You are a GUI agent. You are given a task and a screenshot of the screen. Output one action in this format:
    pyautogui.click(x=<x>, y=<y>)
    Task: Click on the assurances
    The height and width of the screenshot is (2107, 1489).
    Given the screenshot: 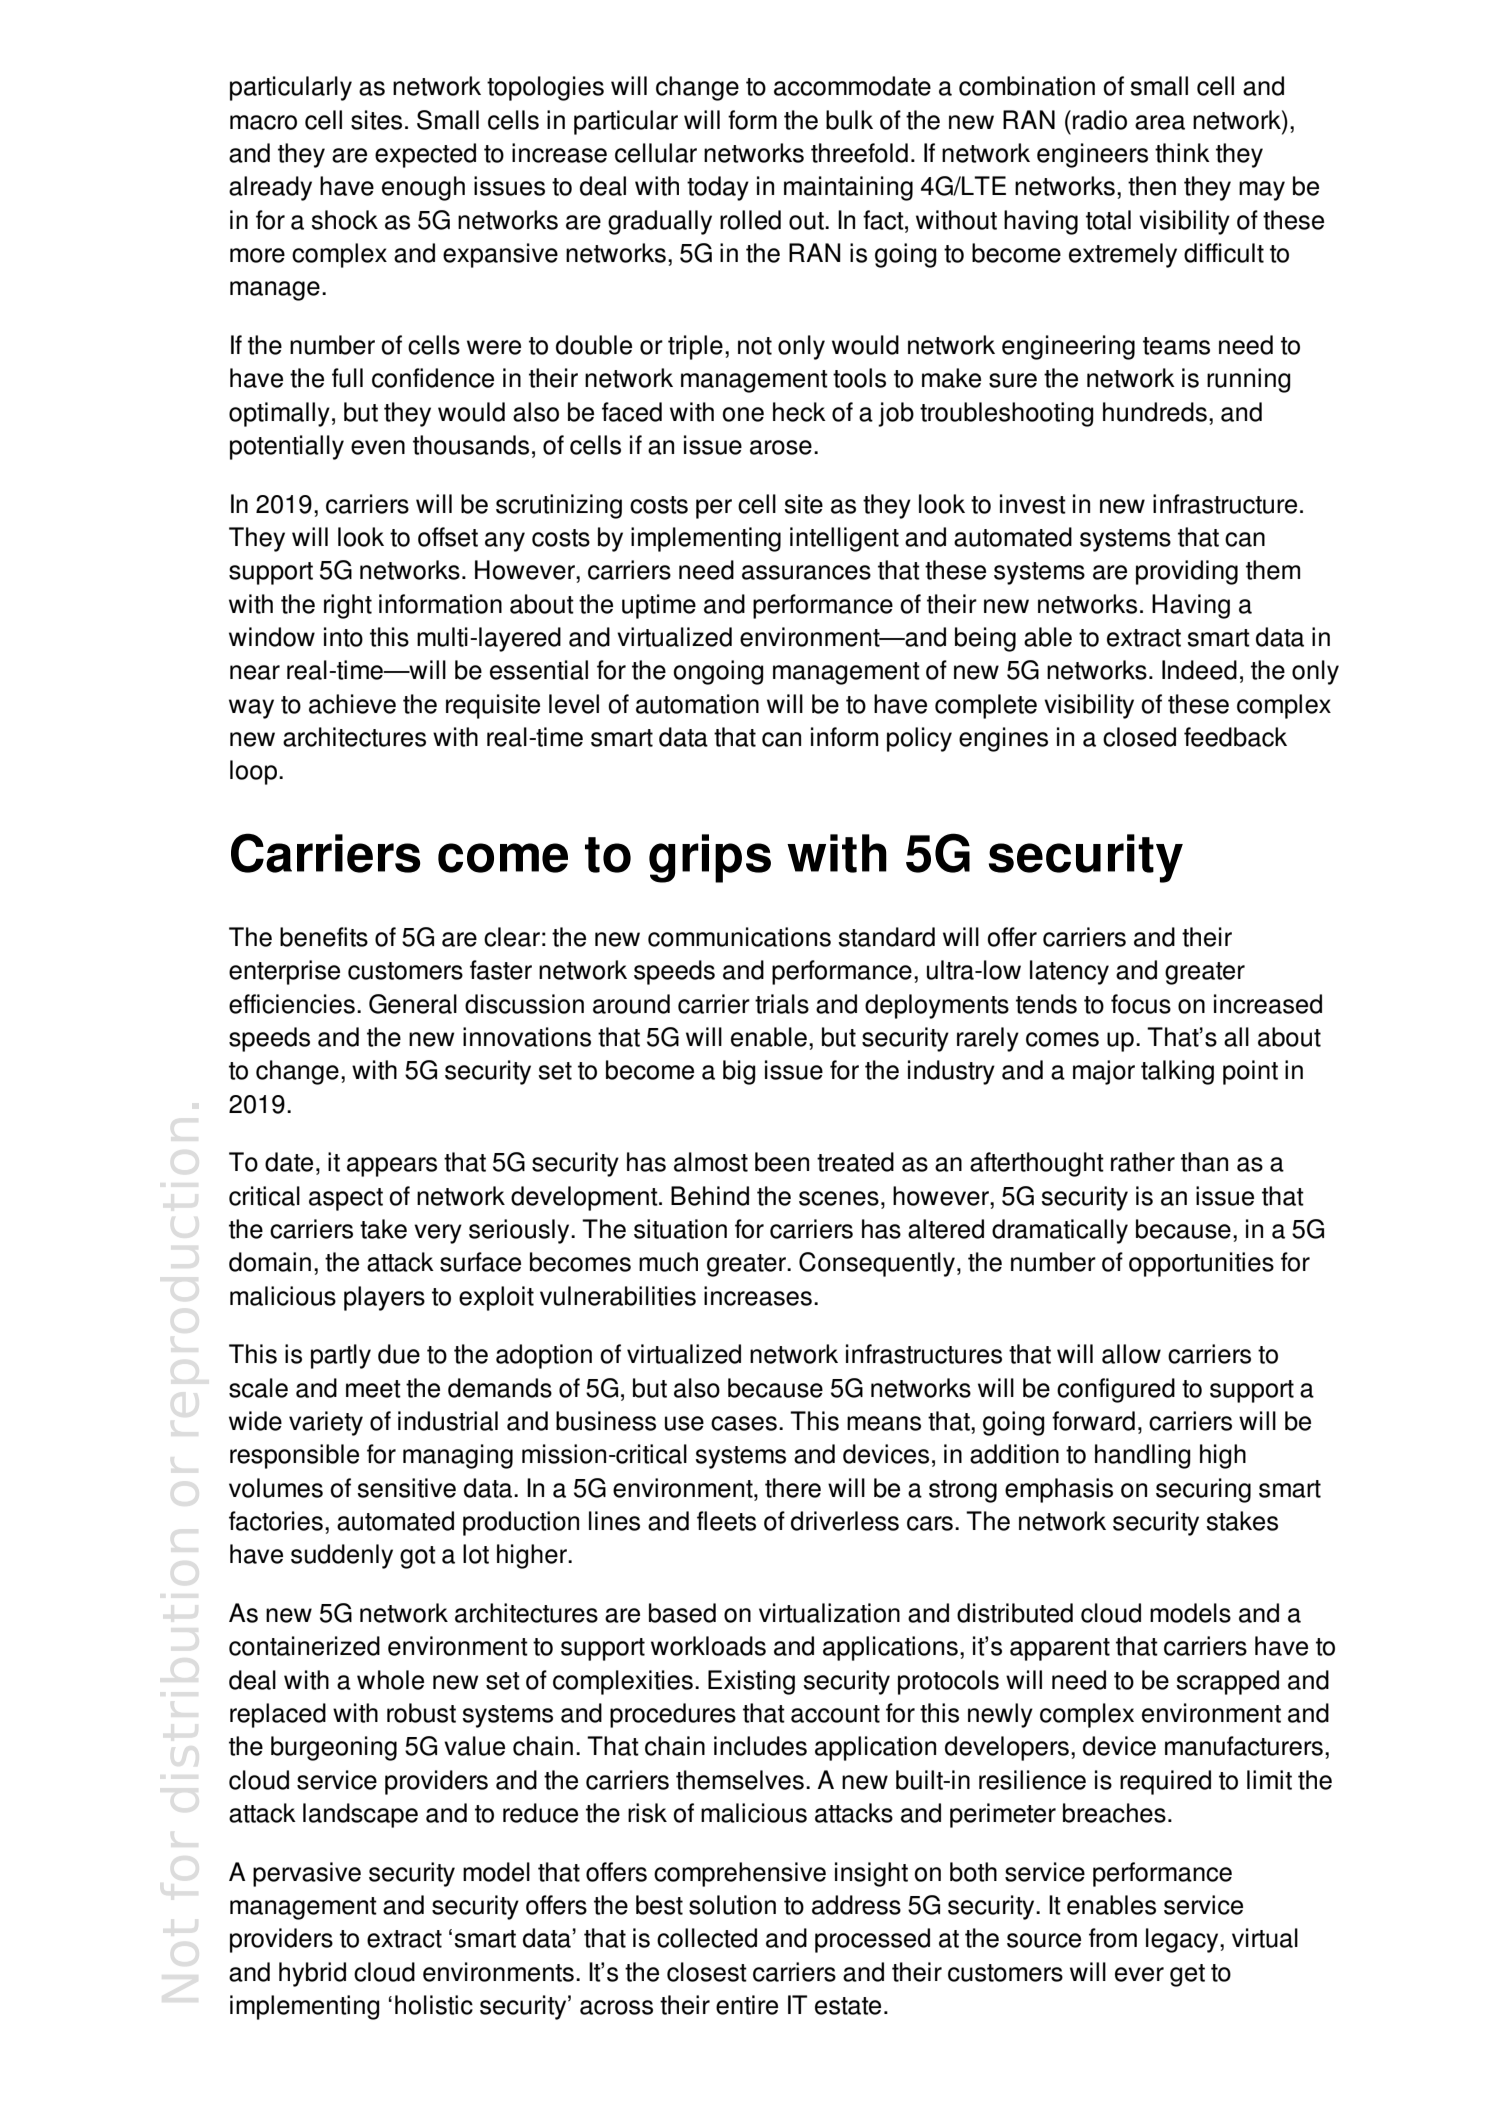 What is the action you would take?
    pyautogui.click(x=806, y=572)
